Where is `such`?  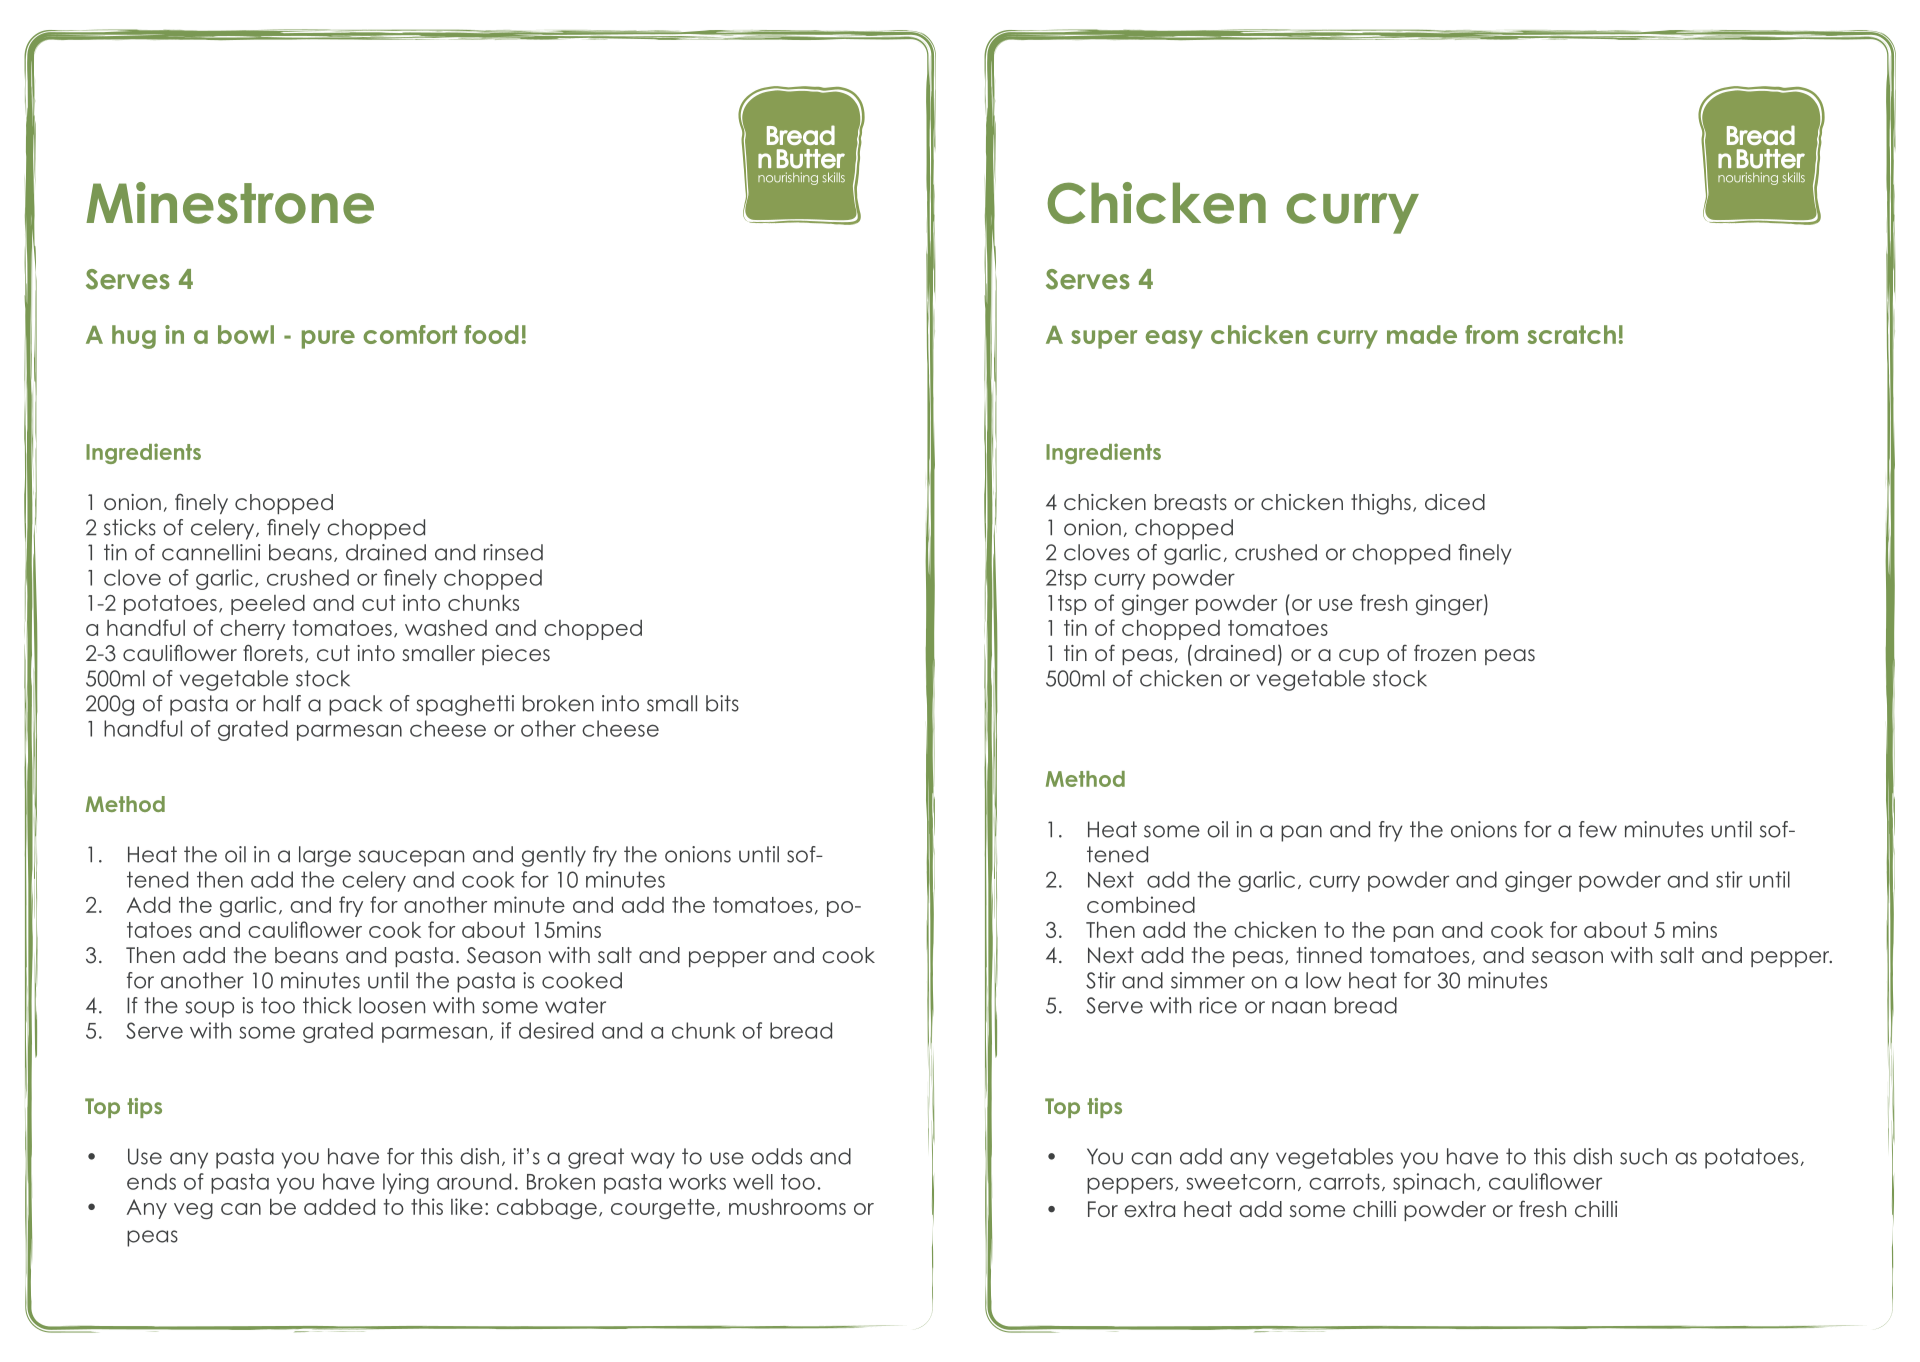
such is located at coordinates (1643, 1156).
